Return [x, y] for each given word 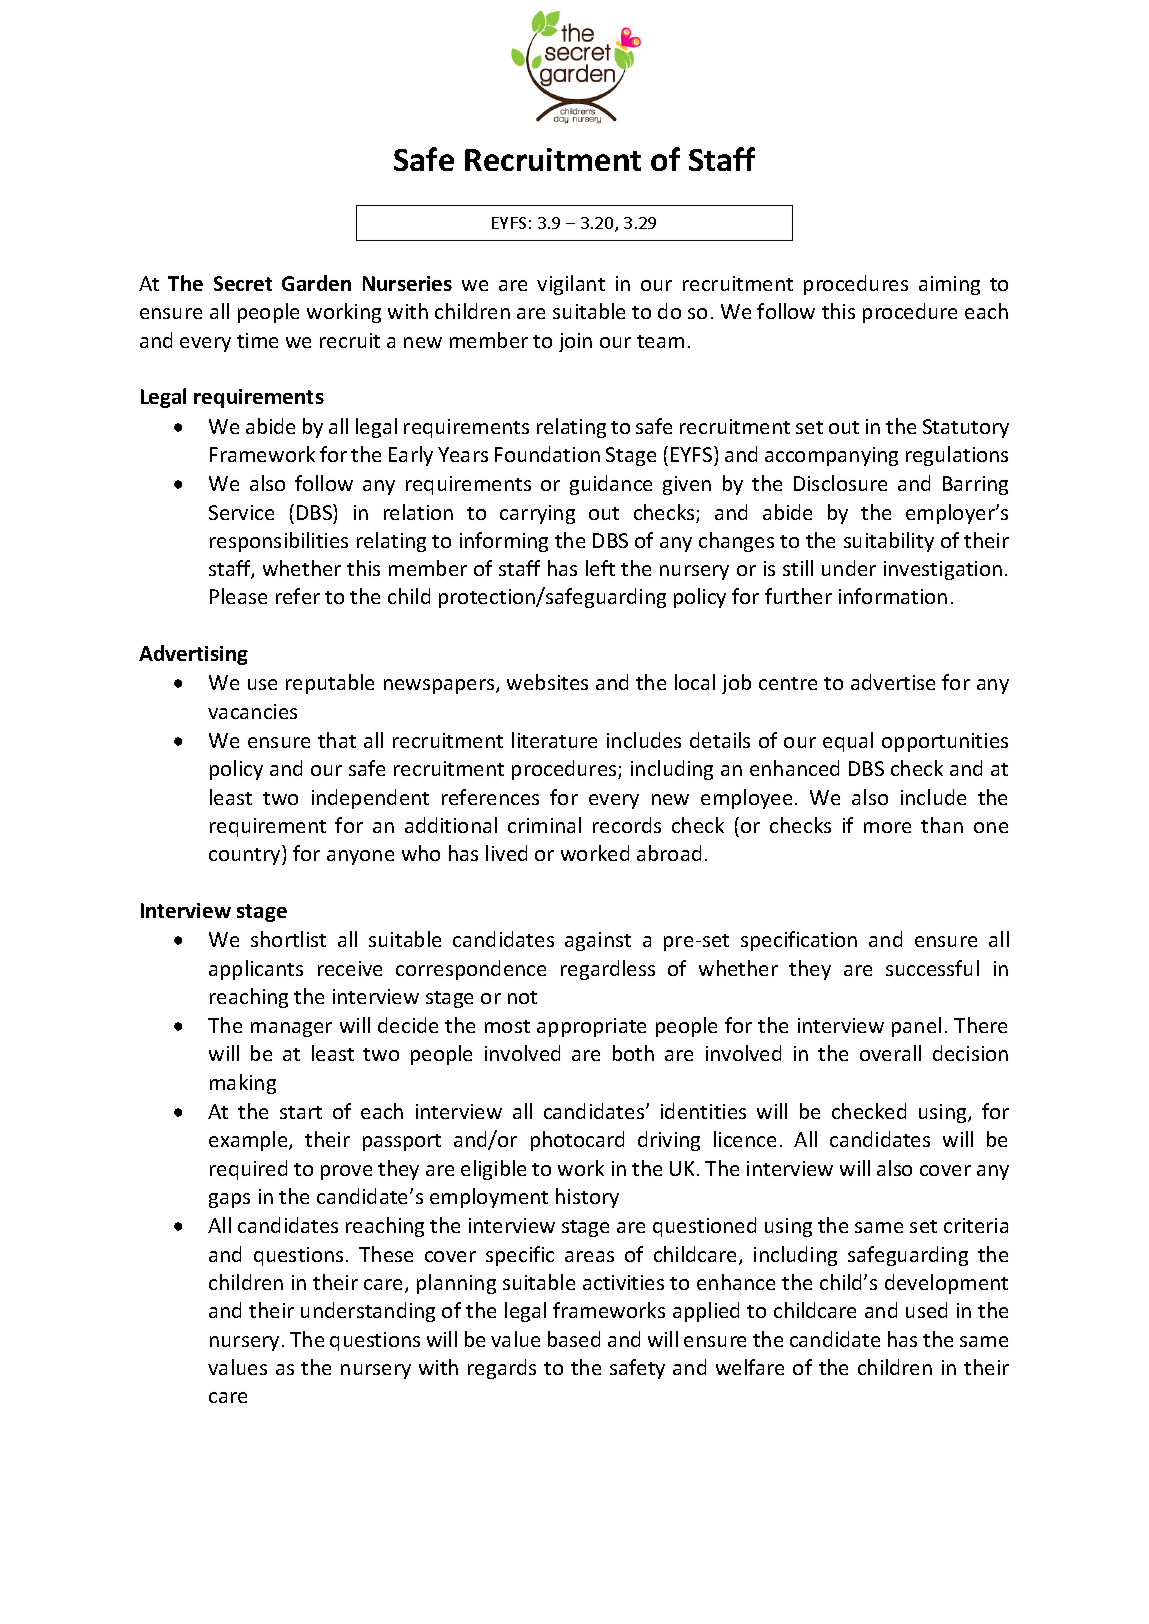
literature [554, 740]
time [257, 340]
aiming [949, 285]
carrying [537, 514]
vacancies [252, 711]
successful [932, 968]
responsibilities [279, 542]
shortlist [288, 939]
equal [848, 742]
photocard [577, 1141]
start [301, 1112]
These [386, 1254]
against [598, 941]
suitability [889, 542]
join [575, 342]
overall [890, 1053]
